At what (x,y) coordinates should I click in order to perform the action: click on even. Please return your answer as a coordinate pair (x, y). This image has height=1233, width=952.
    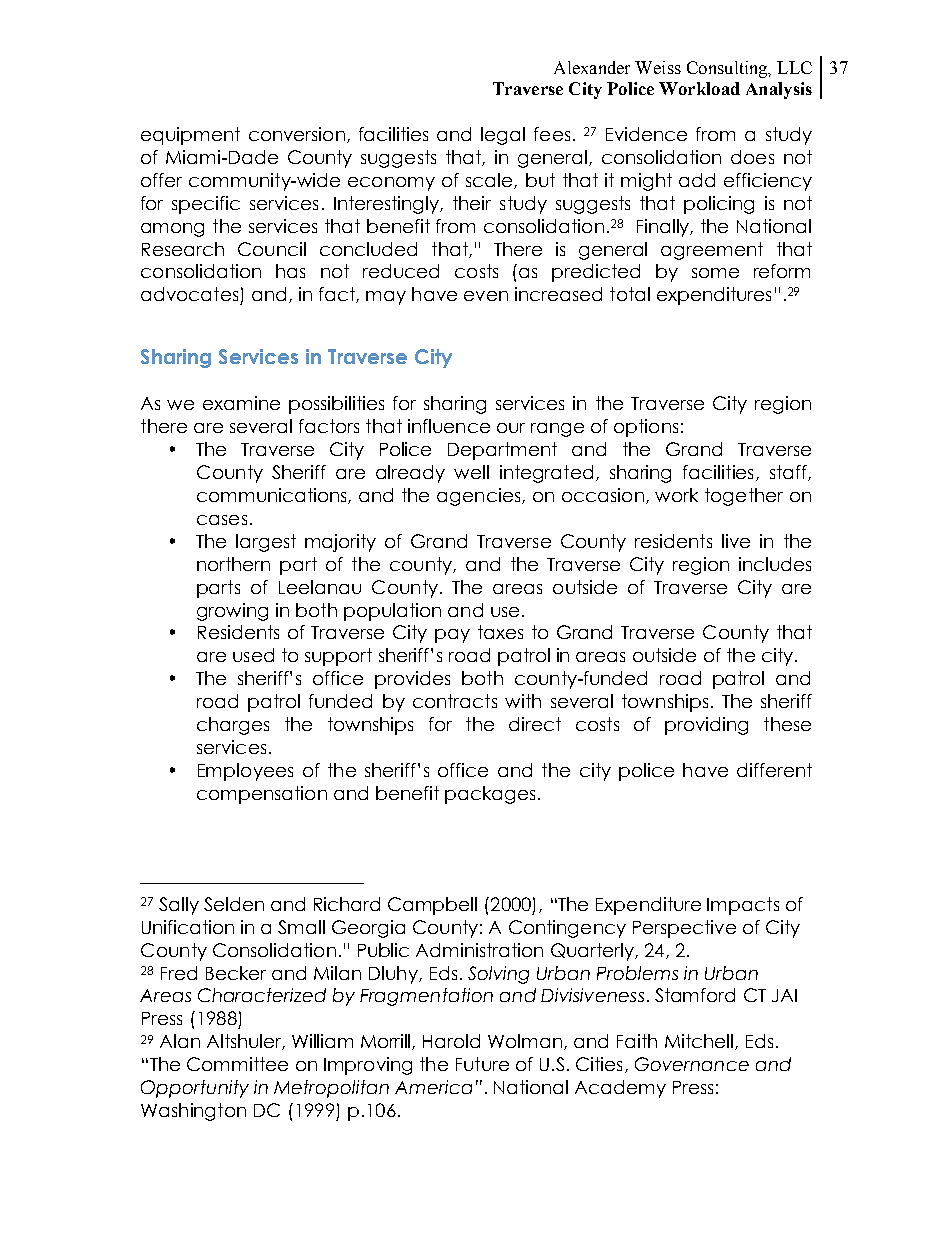
    Looking at the image, I should click on (486, 296).
